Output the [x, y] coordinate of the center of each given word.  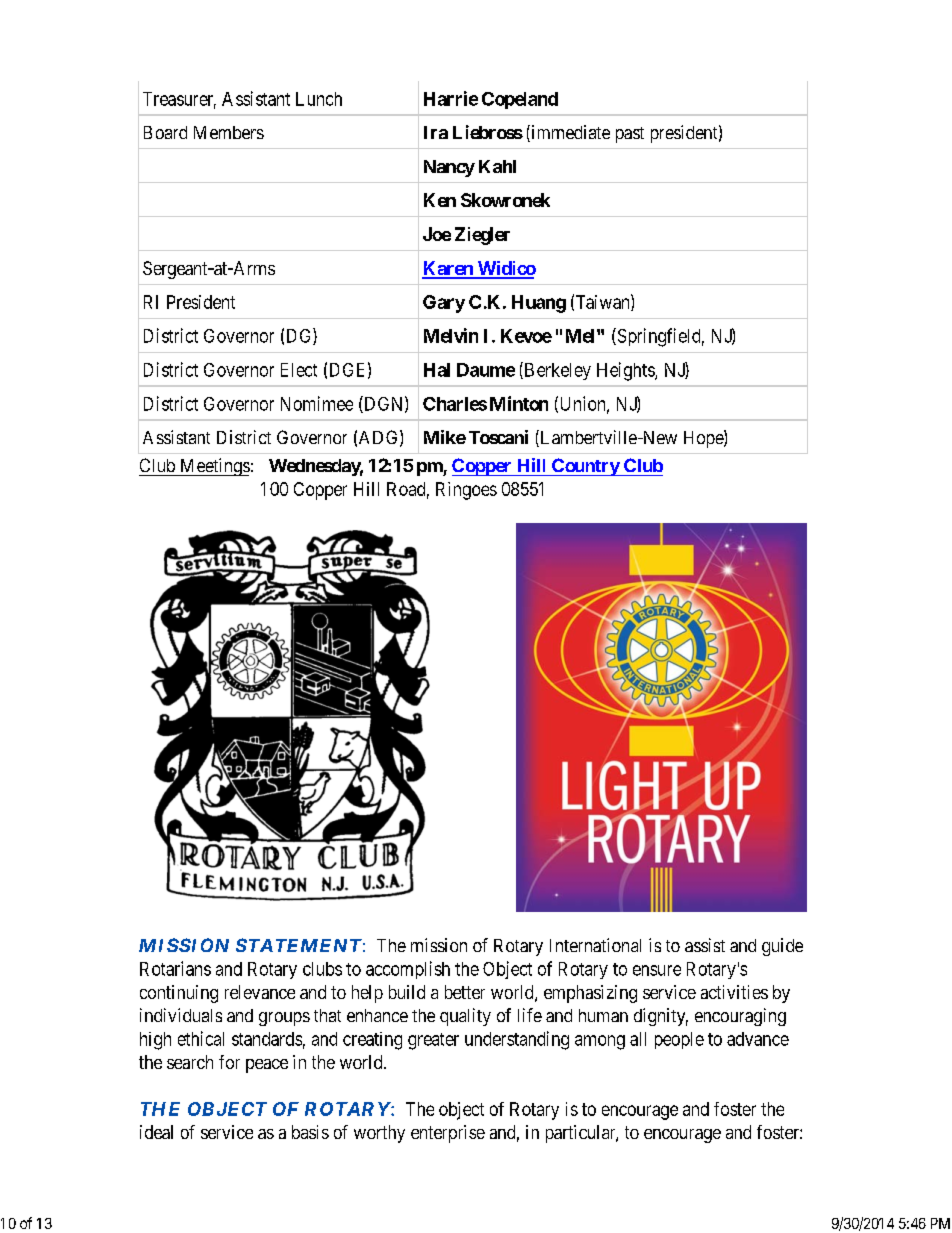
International [595, 945]
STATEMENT [298, 945]
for [229, 1062]
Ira [436, 132]
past [630, 135]
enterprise [448, 1134]
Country [585, 467]
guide [782, 947]
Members [229, 132]
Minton [519, 403]
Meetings [214, 467]
